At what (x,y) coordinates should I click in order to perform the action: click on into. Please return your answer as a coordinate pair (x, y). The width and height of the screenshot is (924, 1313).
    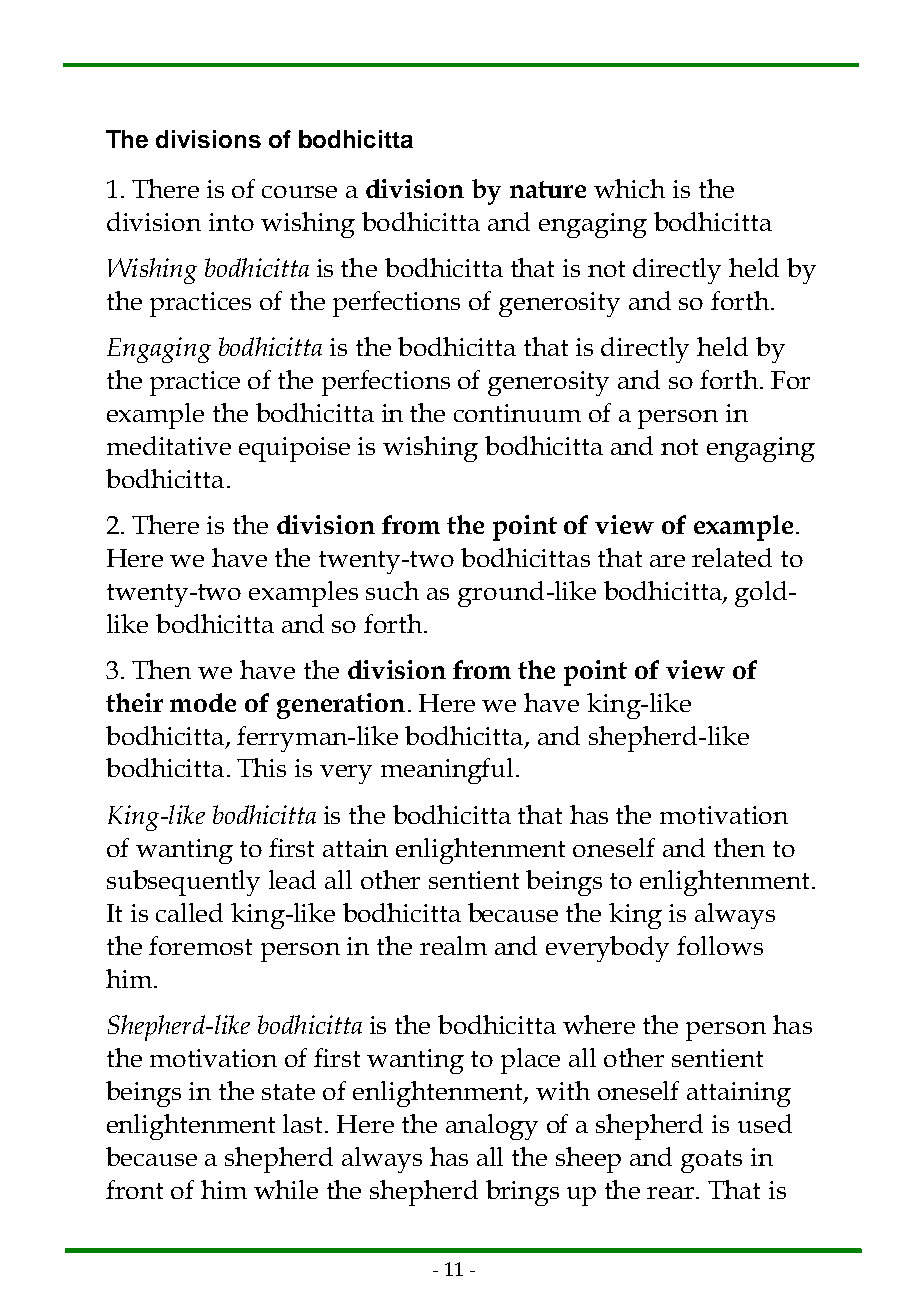
    Looking at the image, I should click on (231, 222).
